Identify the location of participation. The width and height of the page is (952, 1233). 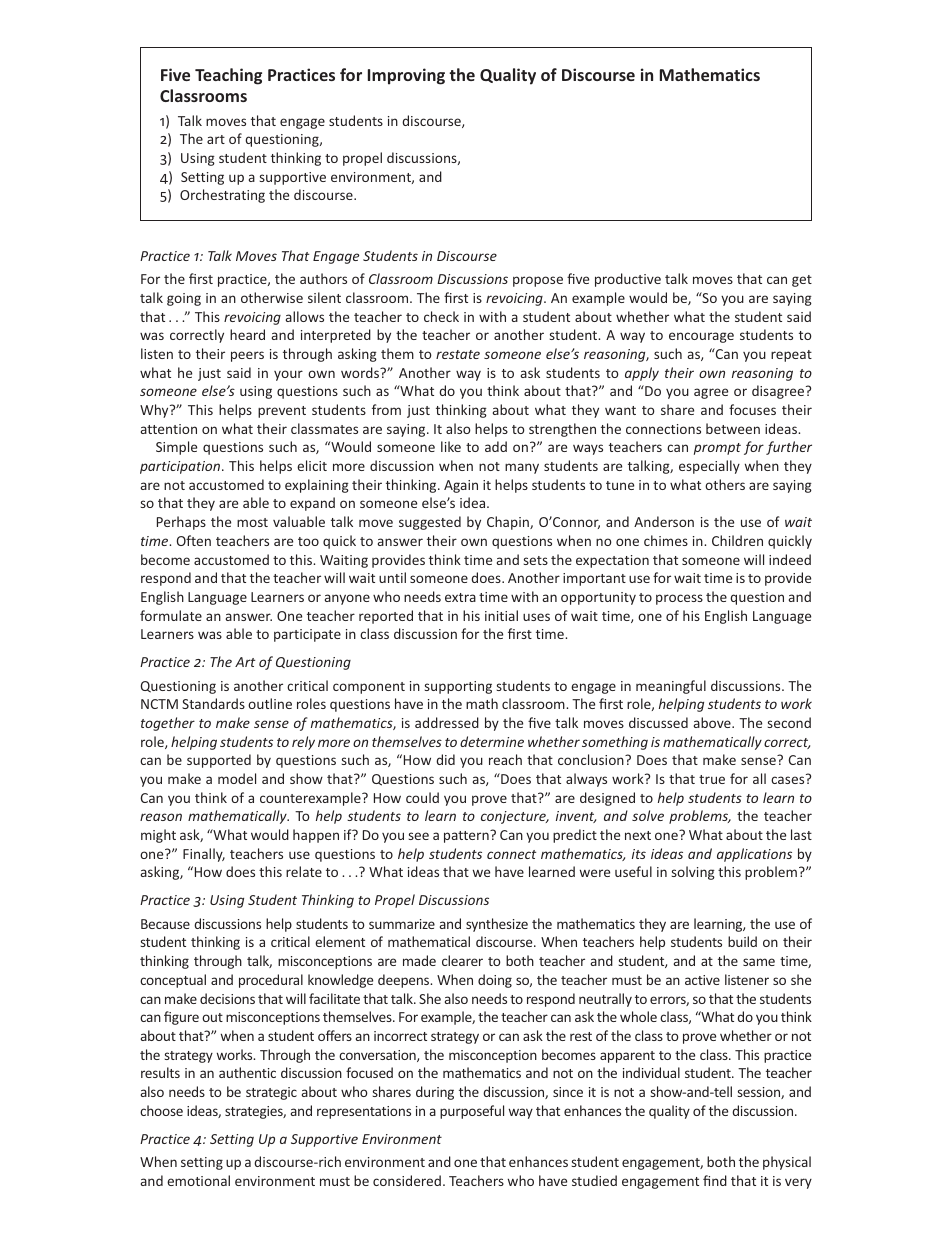
(181, 467).
